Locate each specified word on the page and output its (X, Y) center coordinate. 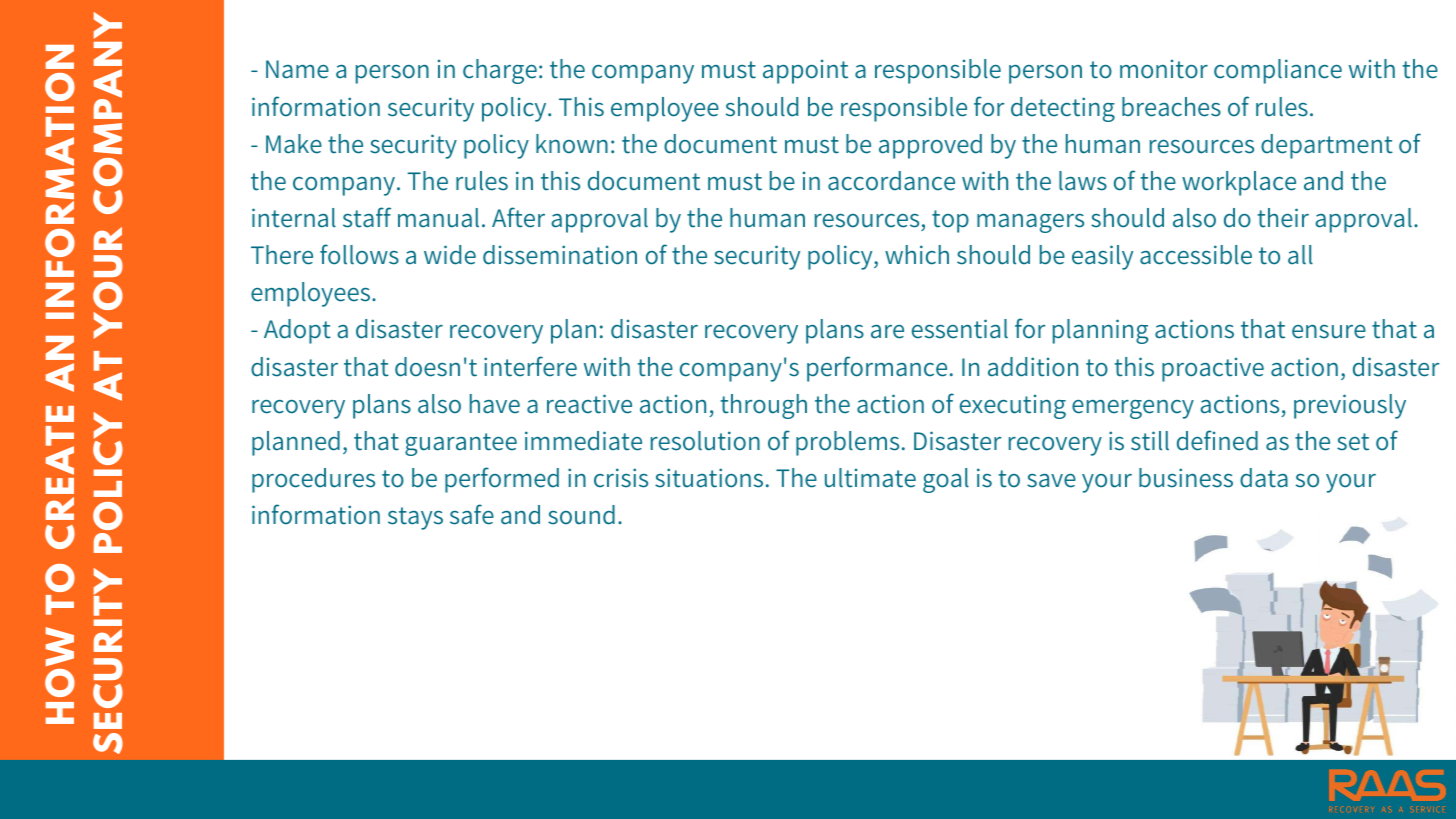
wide (450, 255)
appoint (805, 72)
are (887, 332)
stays (415, 518)
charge (500, 71)
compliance (1278, 71)
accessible (1196, 255)
